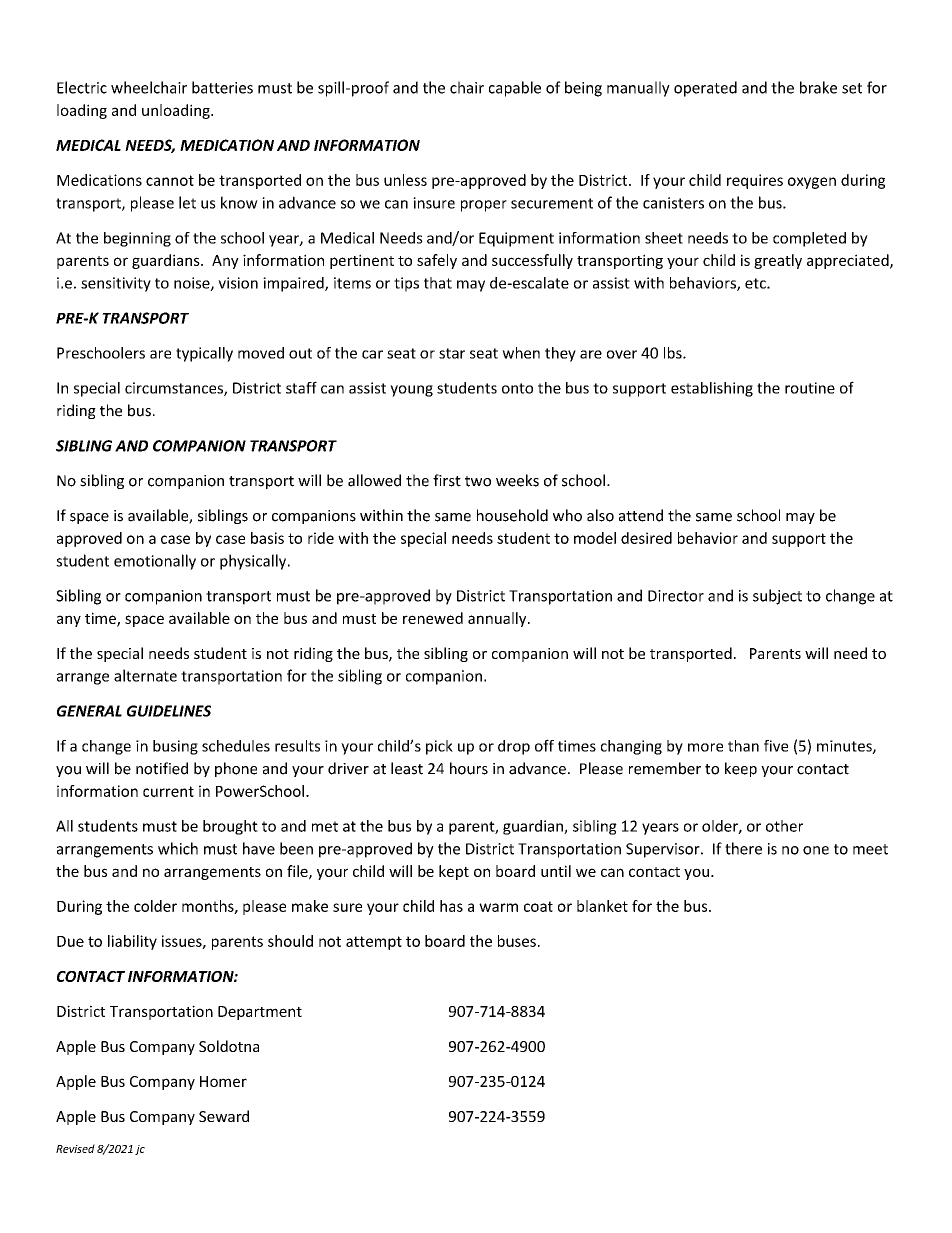 The width and height of the image is (952, 1233). I want to click on typically, so click(204, 354).
